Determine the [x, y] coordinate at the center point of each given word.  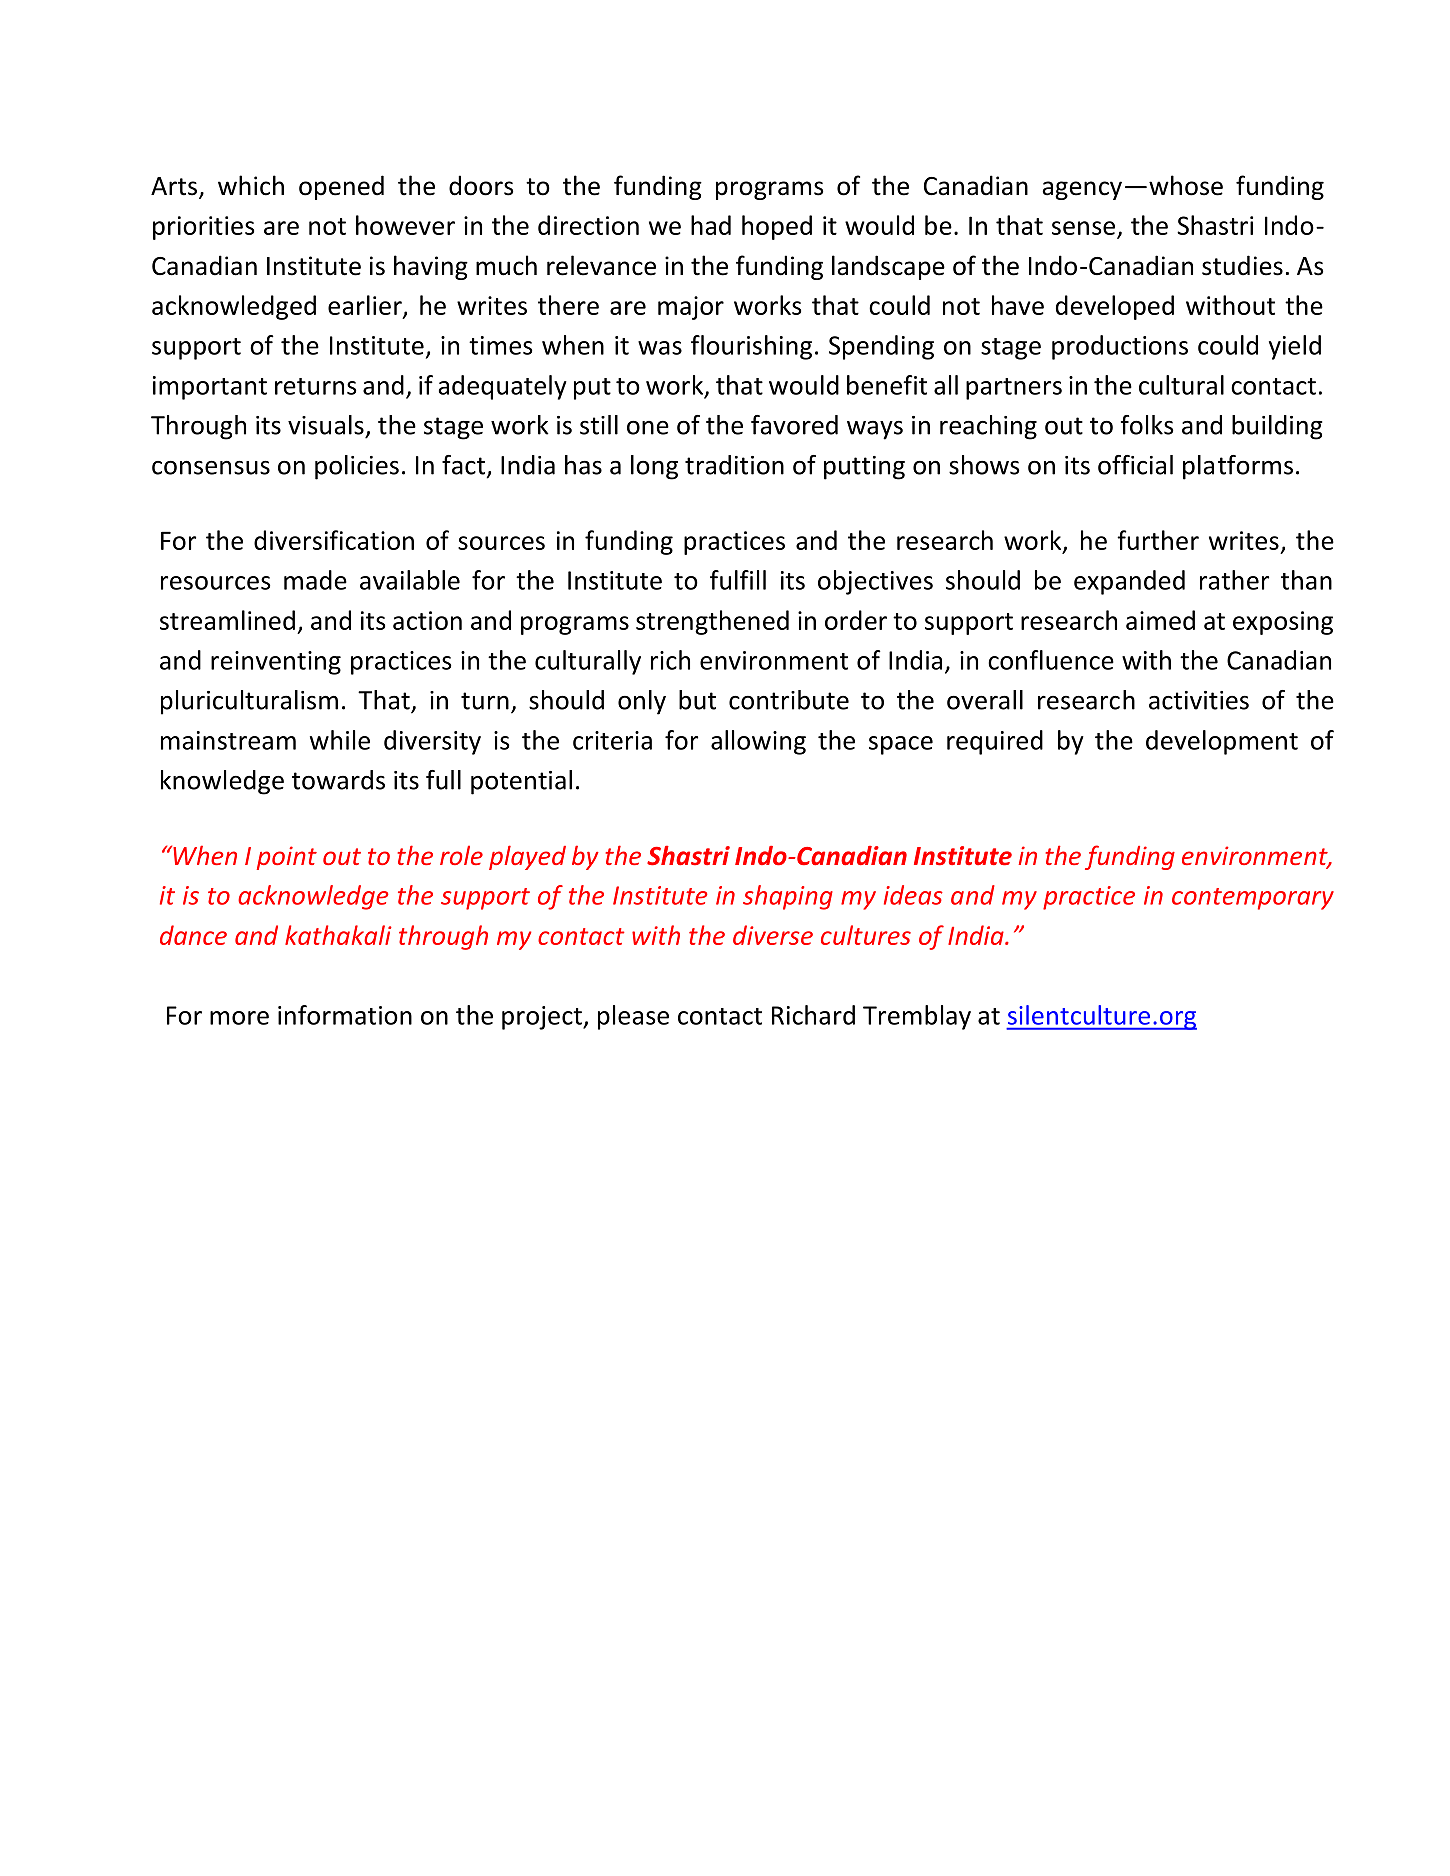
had [711, 225]
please [633, 1017]
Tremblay [917, 1017]
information [345, 1015]
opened [341, 187]
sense [1085, 229]
